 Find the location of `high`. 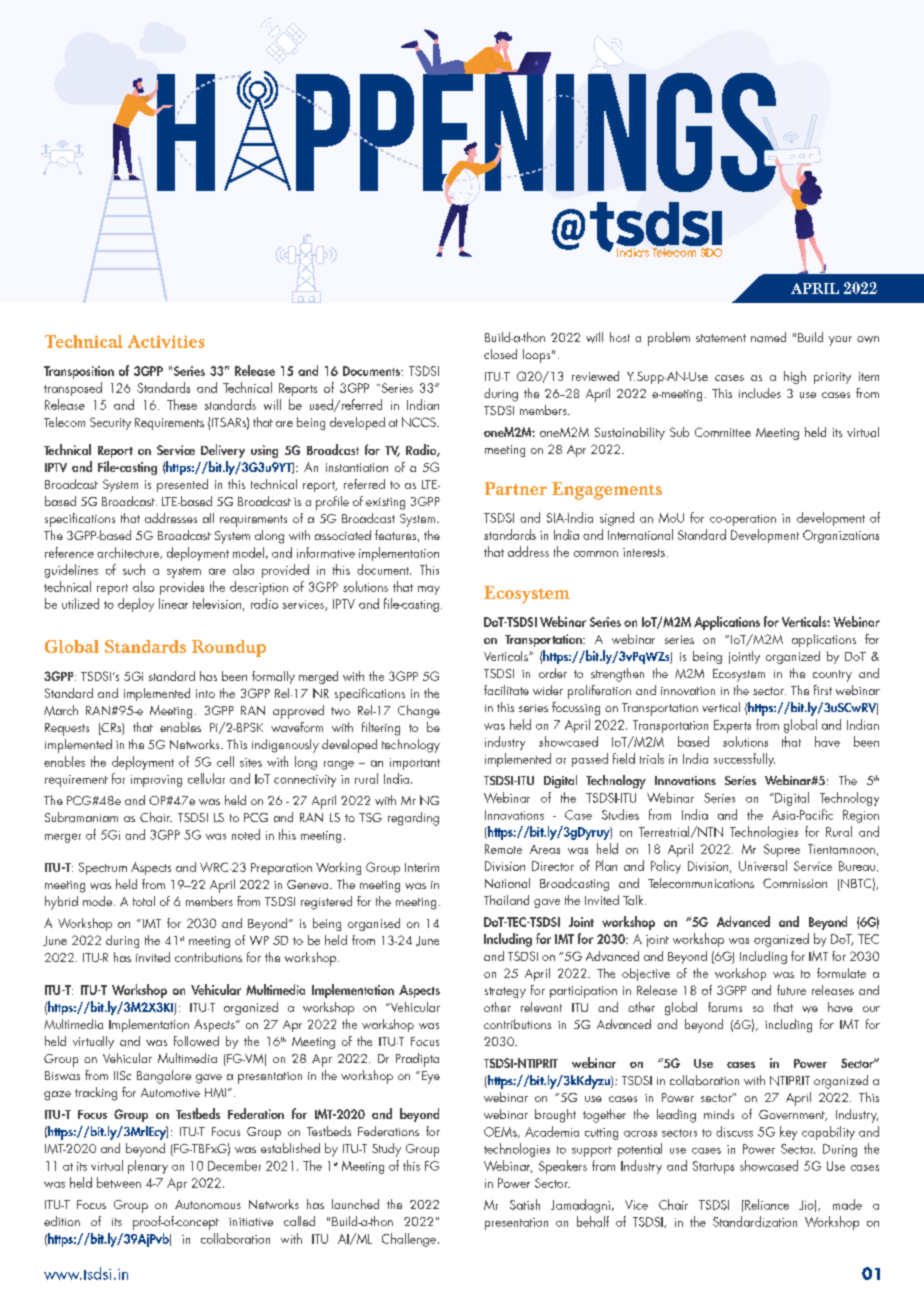

high is located at coordinates (795, 377).
